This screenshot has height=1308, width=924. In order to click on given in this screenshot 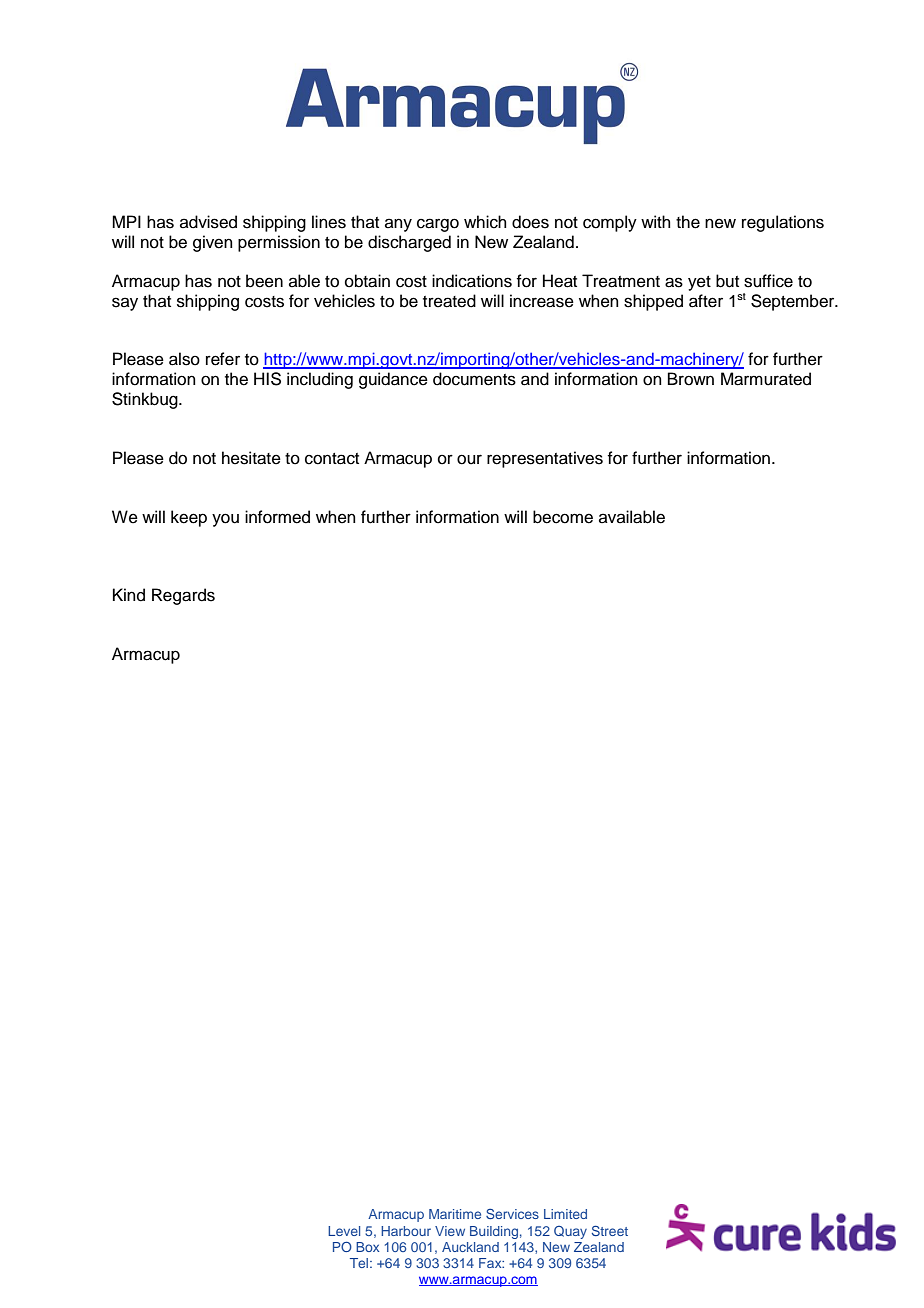, I will do `click(213, 243)`.
